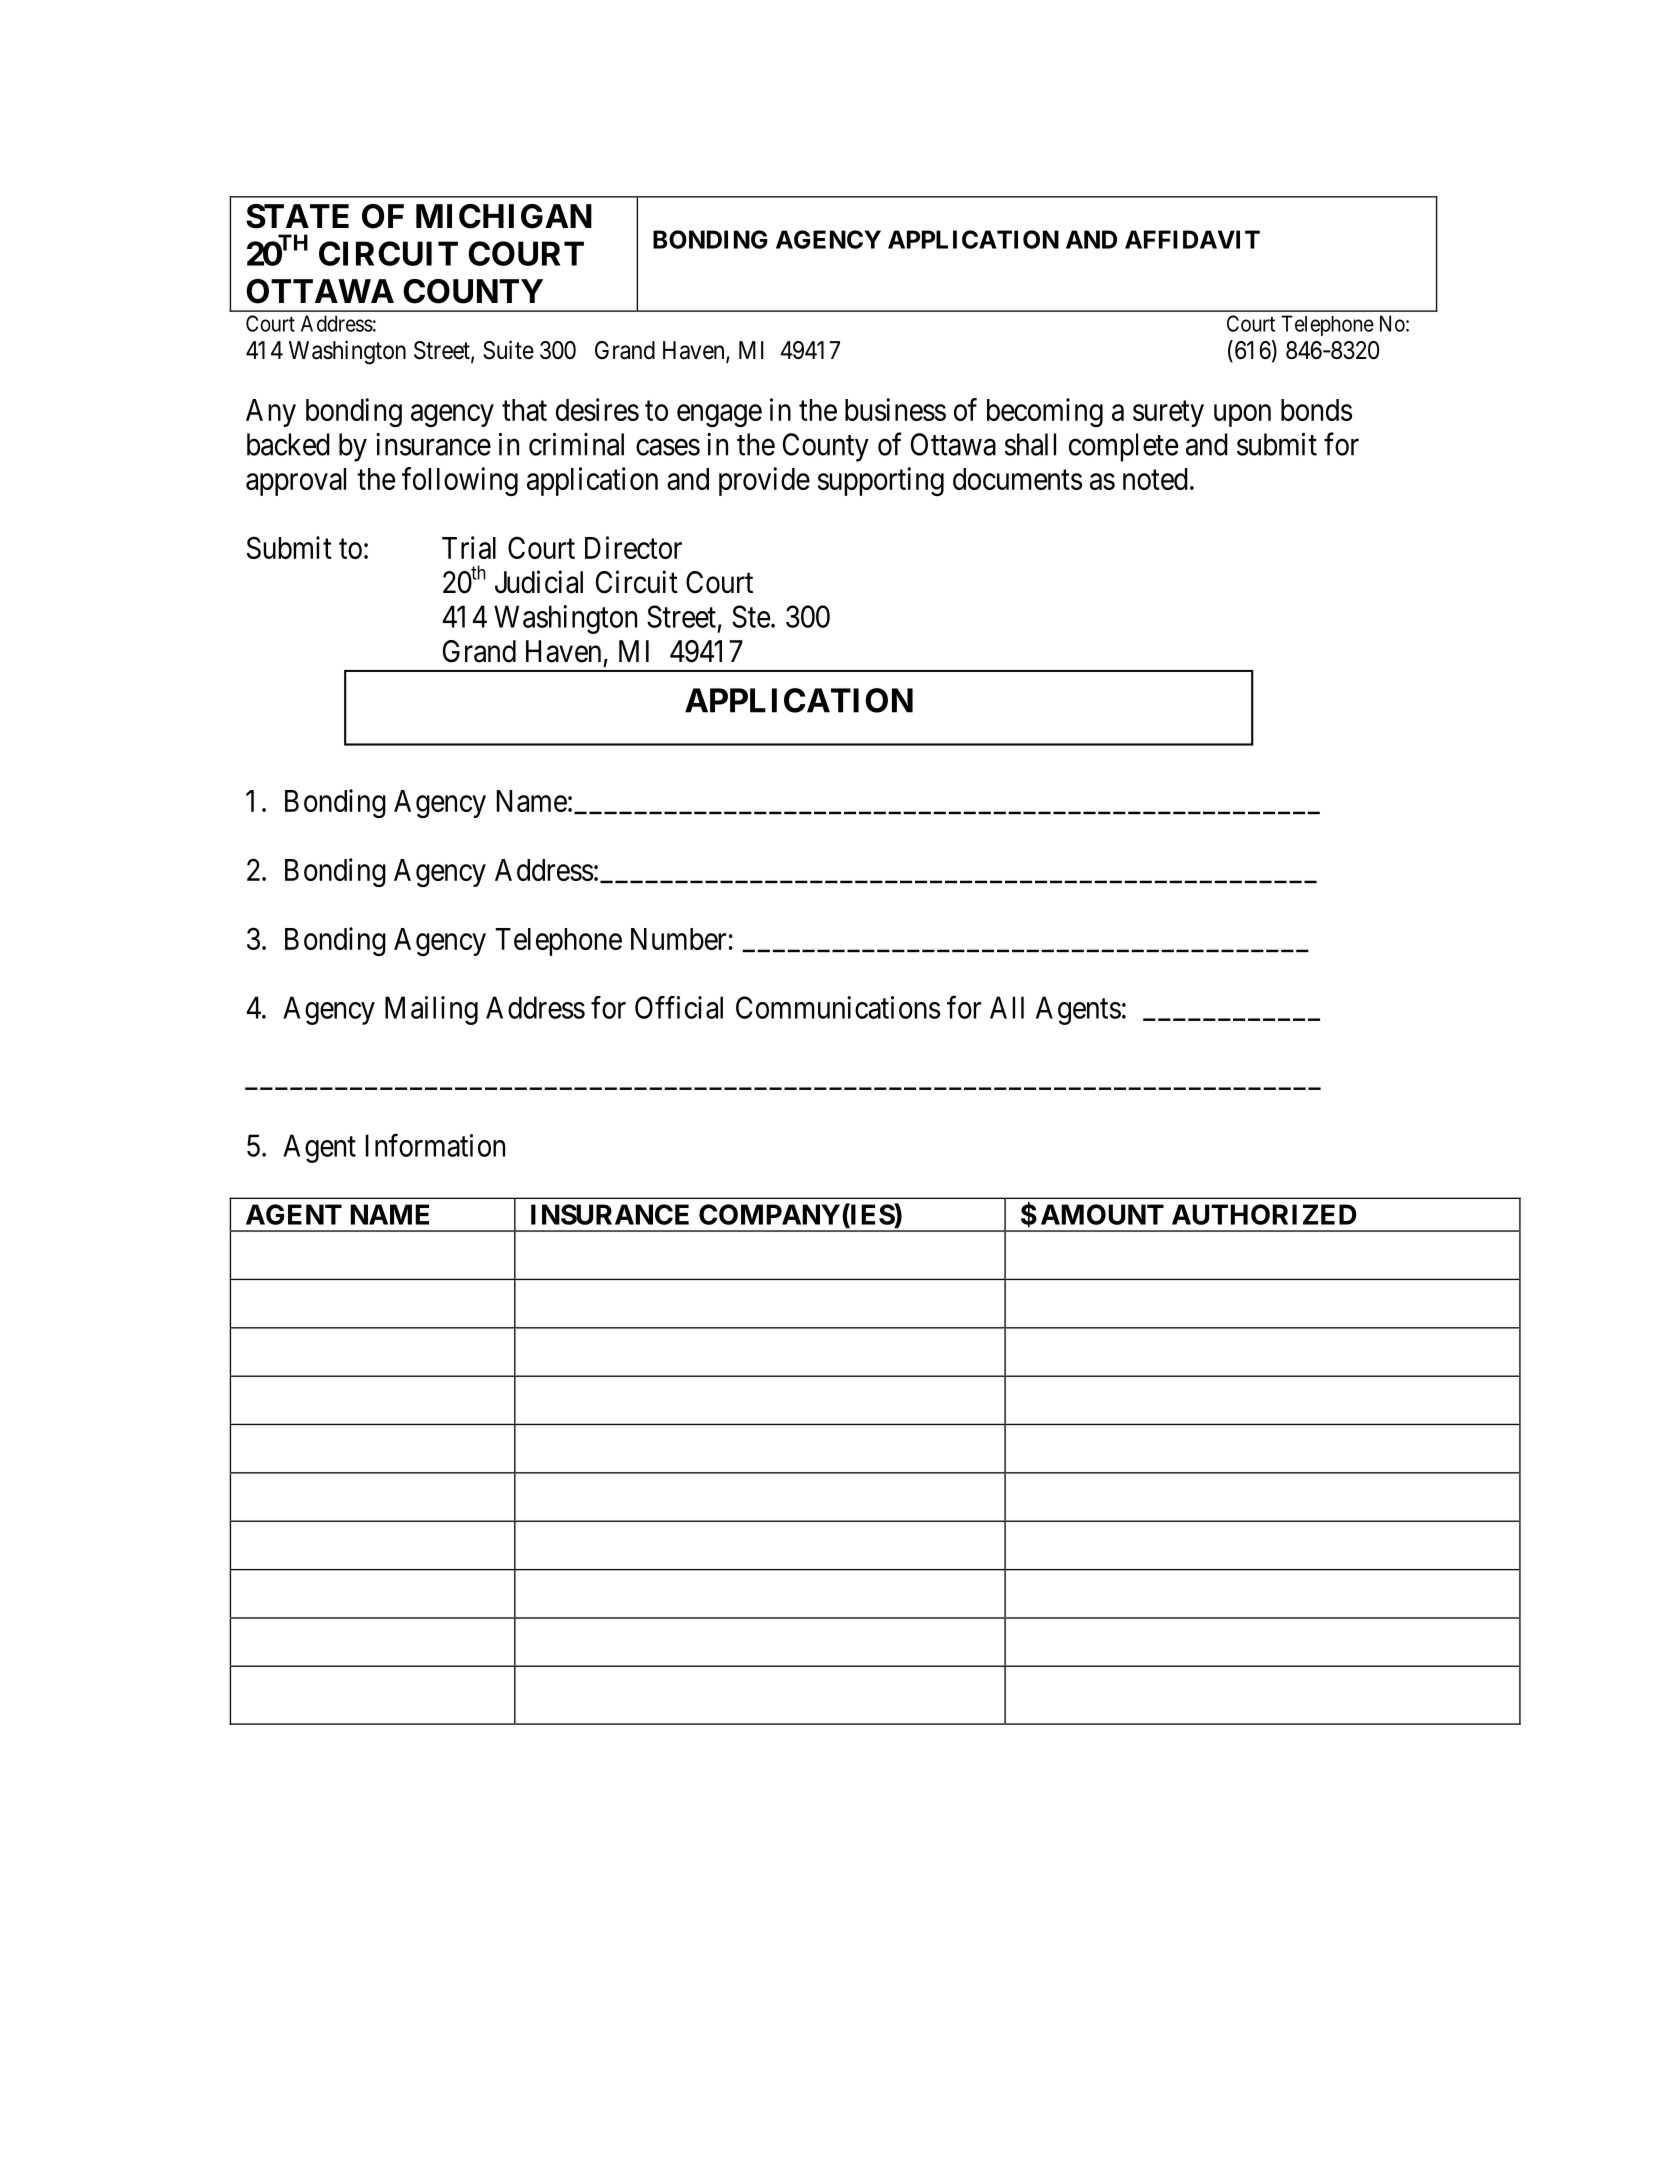  I want to click on Ste, so click(751, 616).
